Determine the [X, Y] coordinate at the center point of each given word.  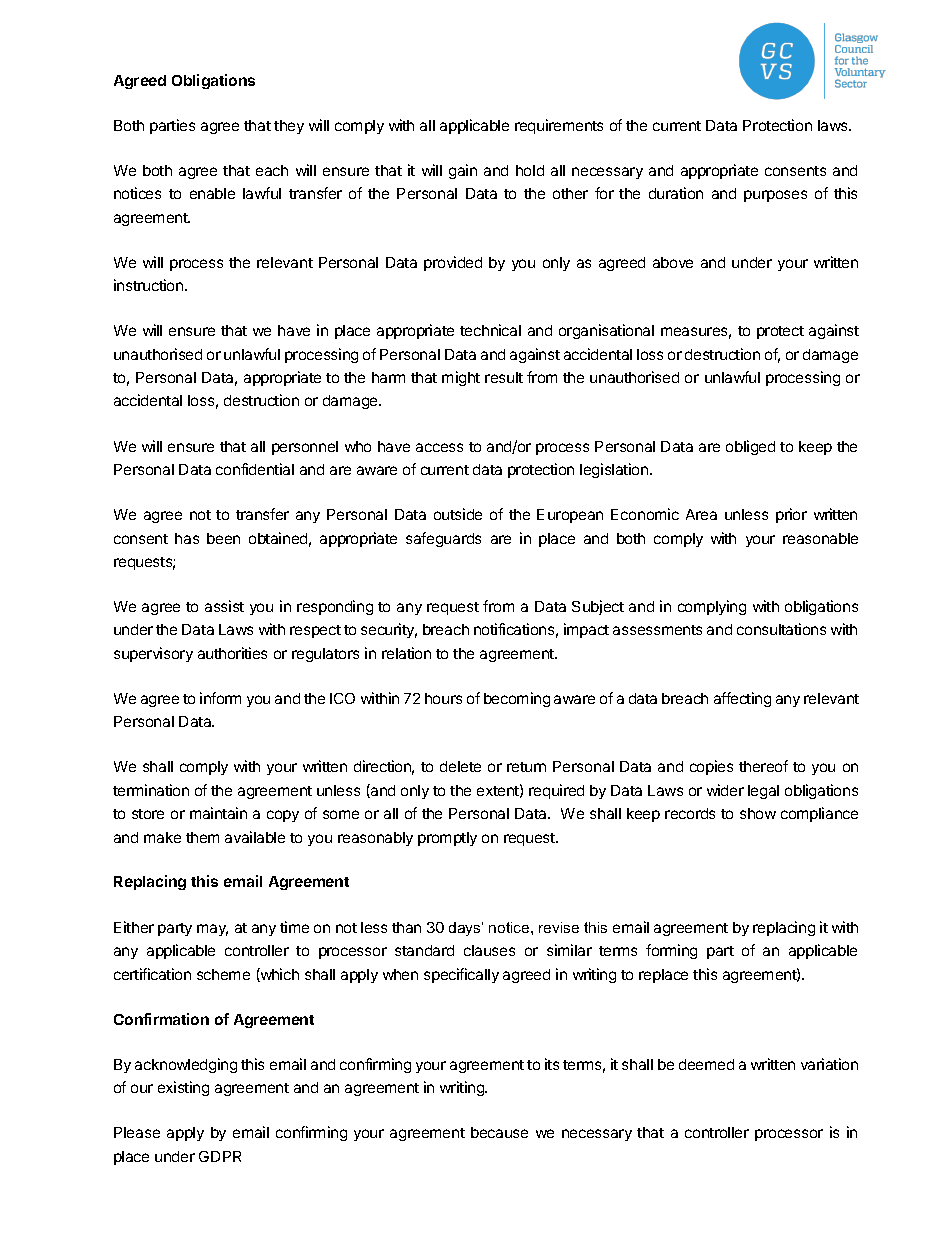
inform [220, 698]
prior [791, 515]
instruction [150, 285]
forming [671, 951]
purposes [775, 196]
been [223, 538]
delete [460, 766]
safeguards [443, 539]
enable [212, 193]
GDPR [220, 1156]
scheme [223, 974]
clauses [489, 950]
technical [490, 330]
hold [530, 170]
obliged [750, 447]
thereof [763, 766]
